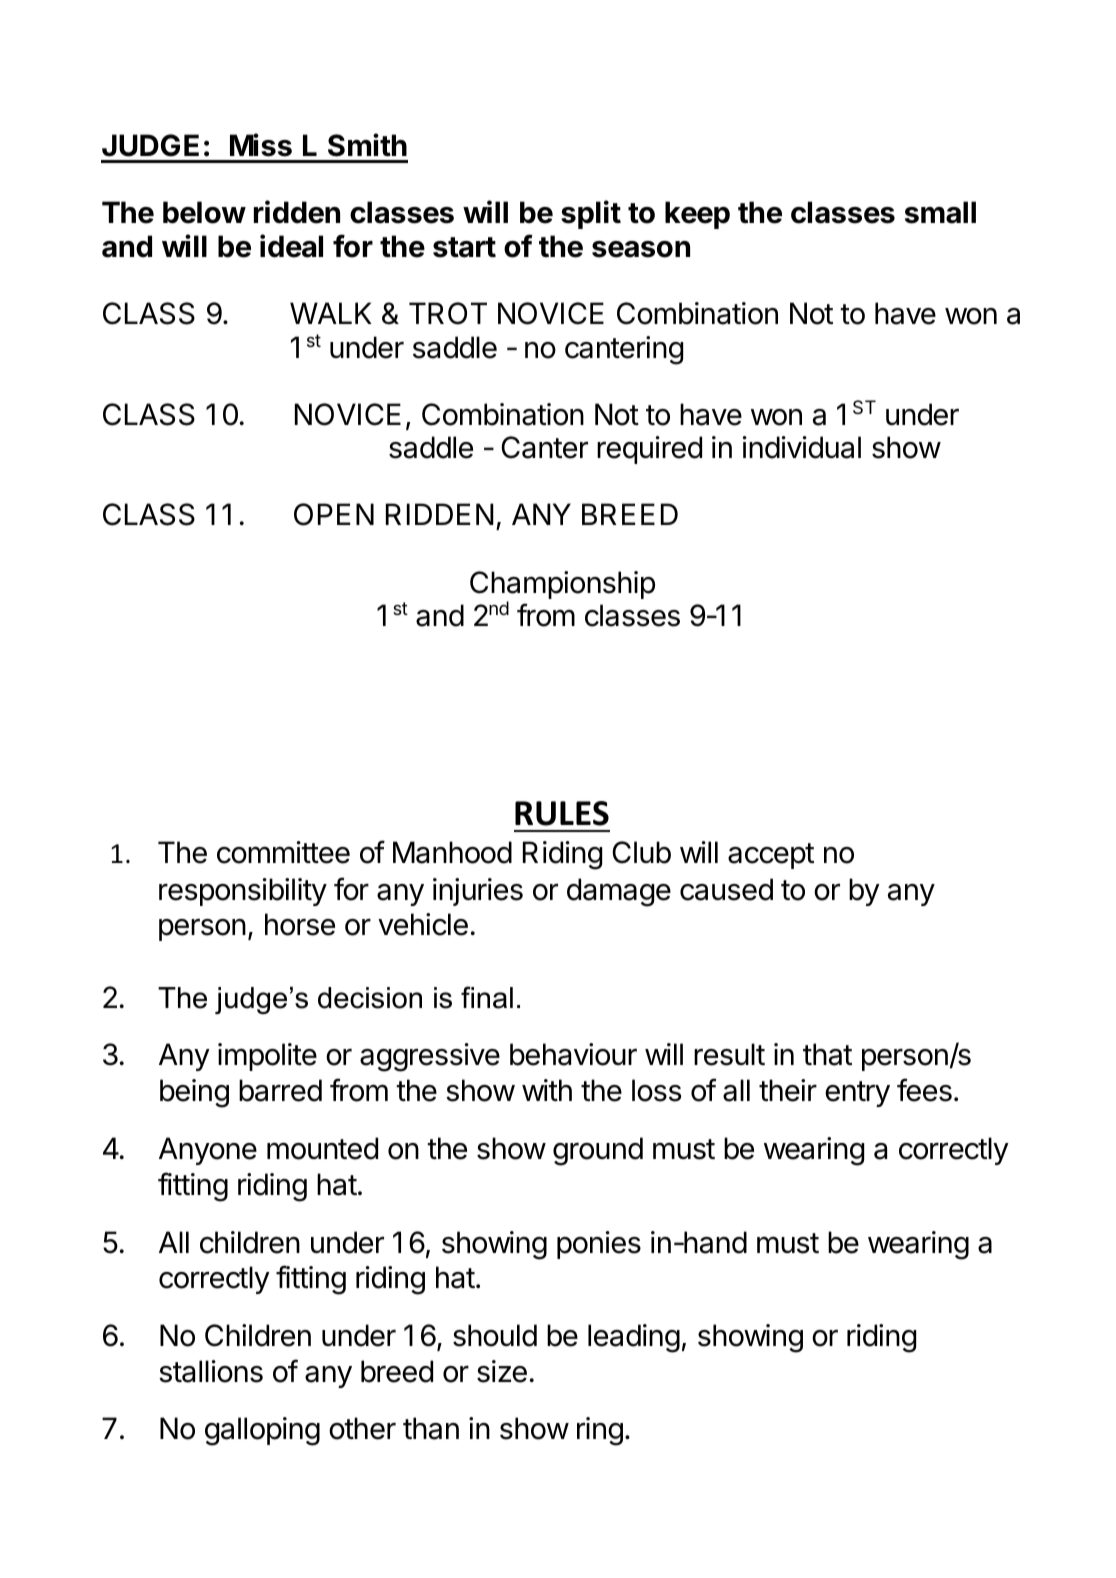  I want to click on individual, so click(802, 447).
